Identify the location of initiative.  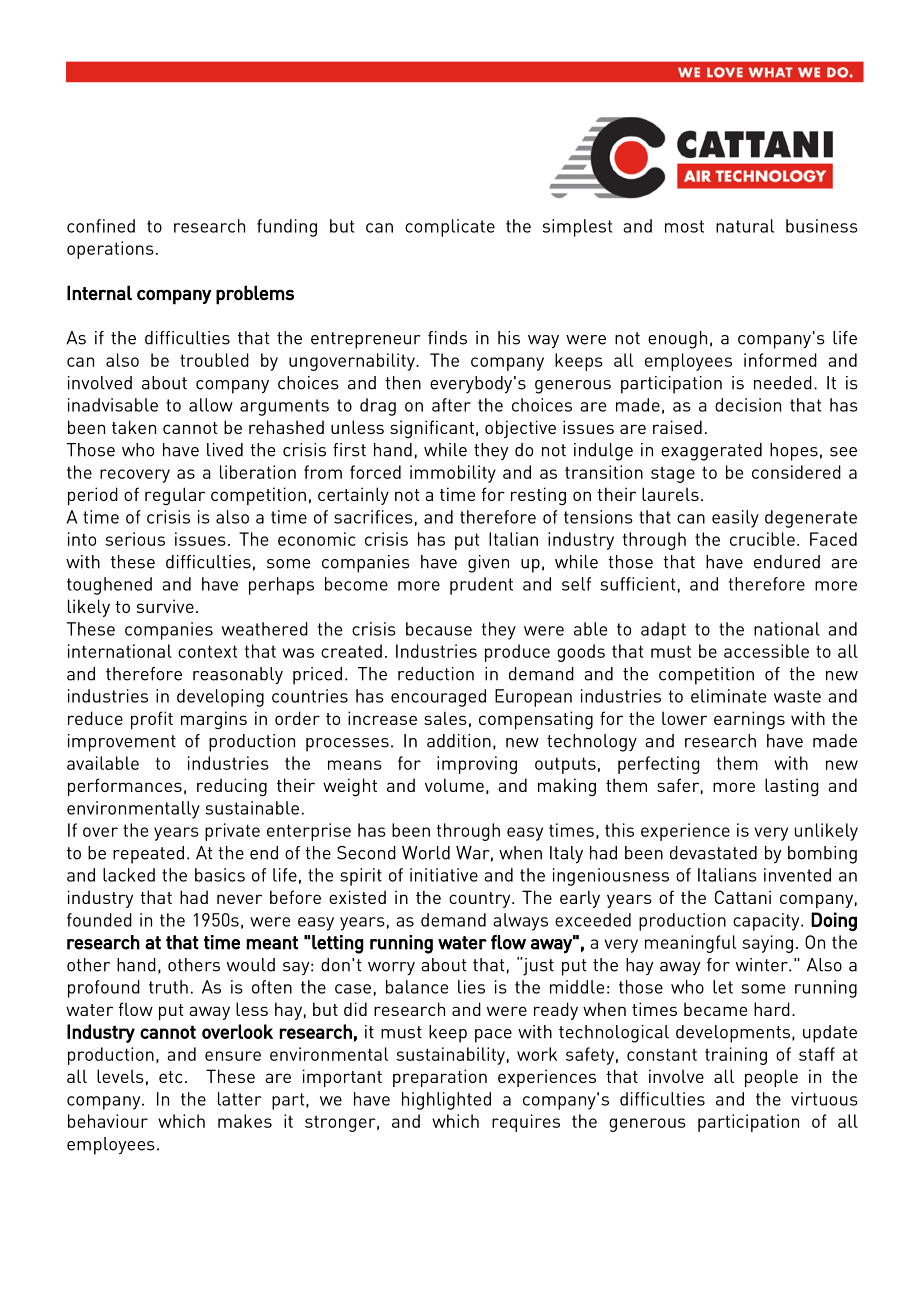
(444, 875).
